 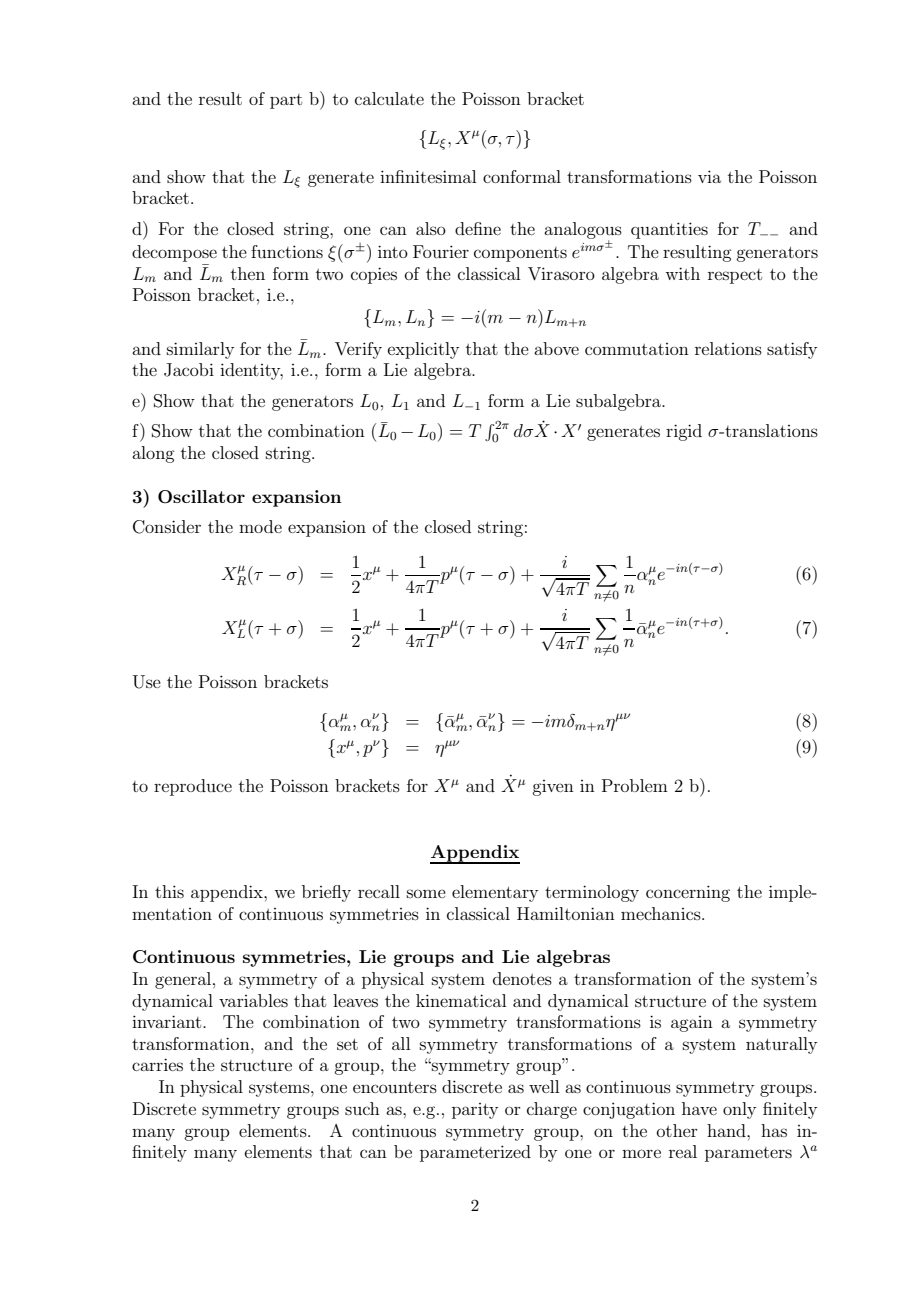 What do you see at coordinates (495, 893) in the screenshot?
I see `elementary` at bounding box center [495, 893].
